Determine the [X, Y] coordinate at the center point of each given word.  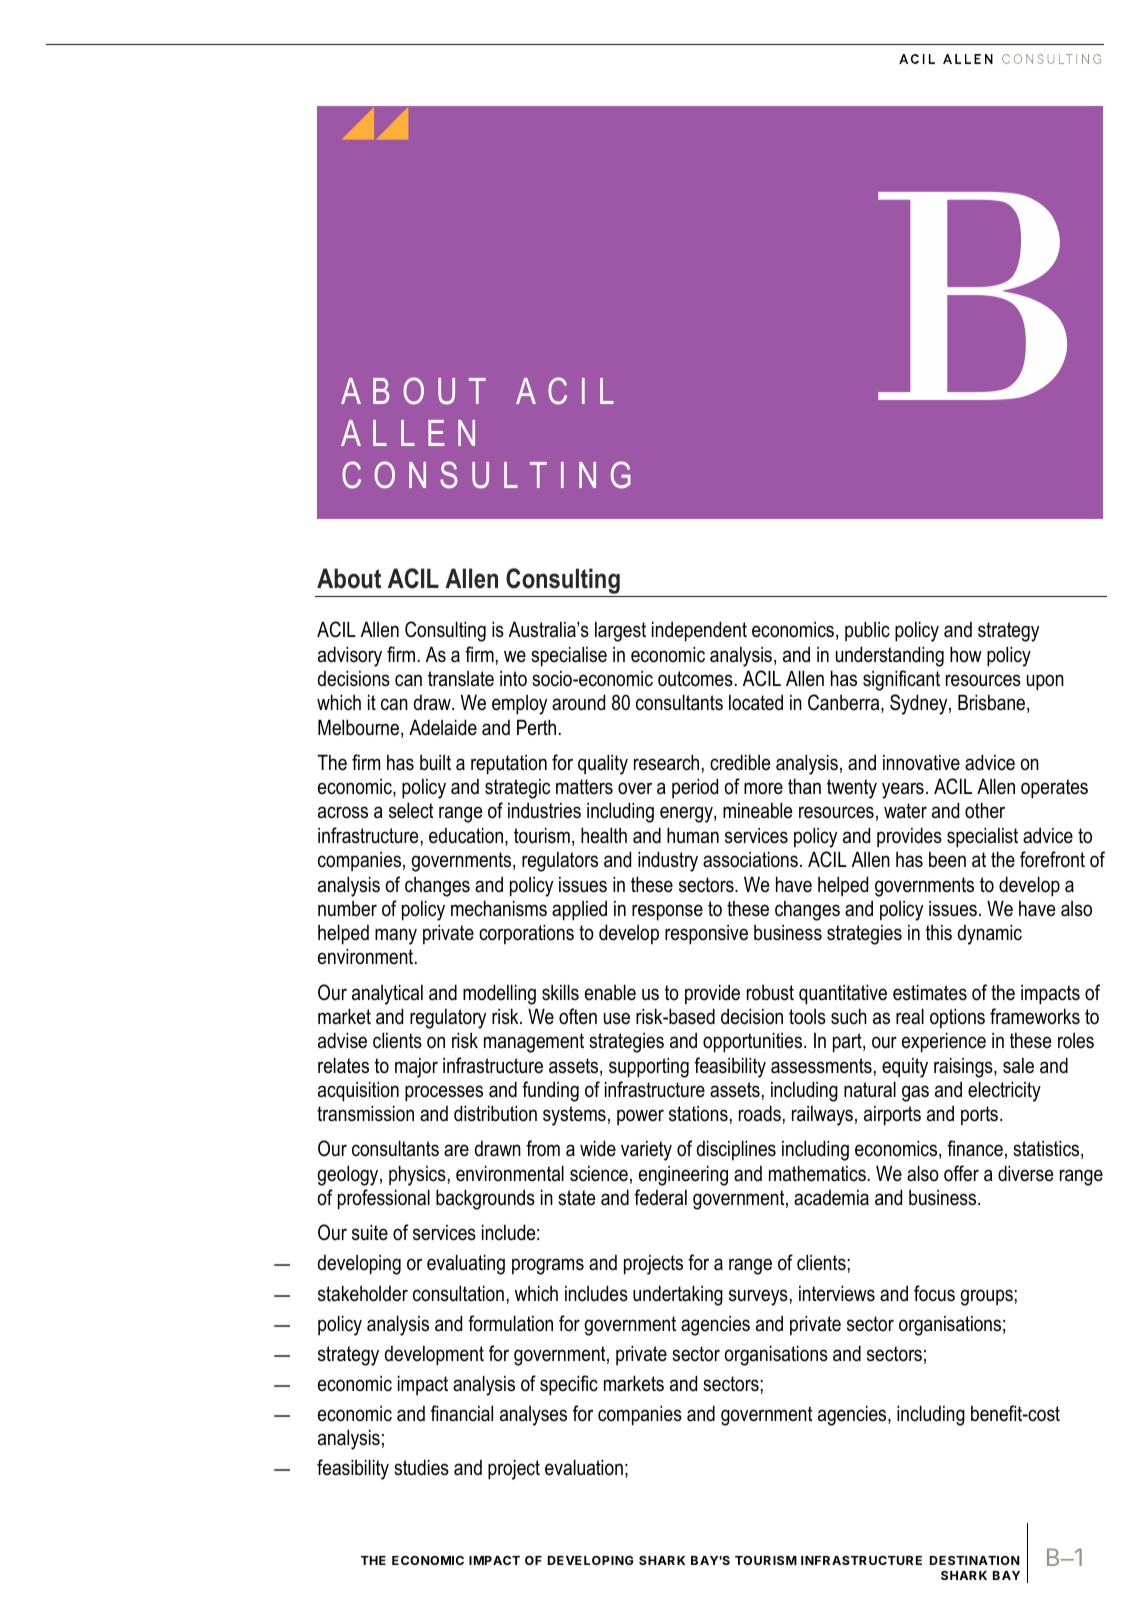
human [693, 835]
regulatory [448, 1018]
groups [986, 1297]
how [966, 654]
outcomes [695, 679]
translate [461, 679]
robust [770, 992]
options [957, 1018]
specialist [982, 837]
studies [421, 1467]
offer [961, 1173]
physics [417, 1175]
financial [462, 1413]
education [467, 836]
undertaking [678, 1295]
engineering [683, 1175]
